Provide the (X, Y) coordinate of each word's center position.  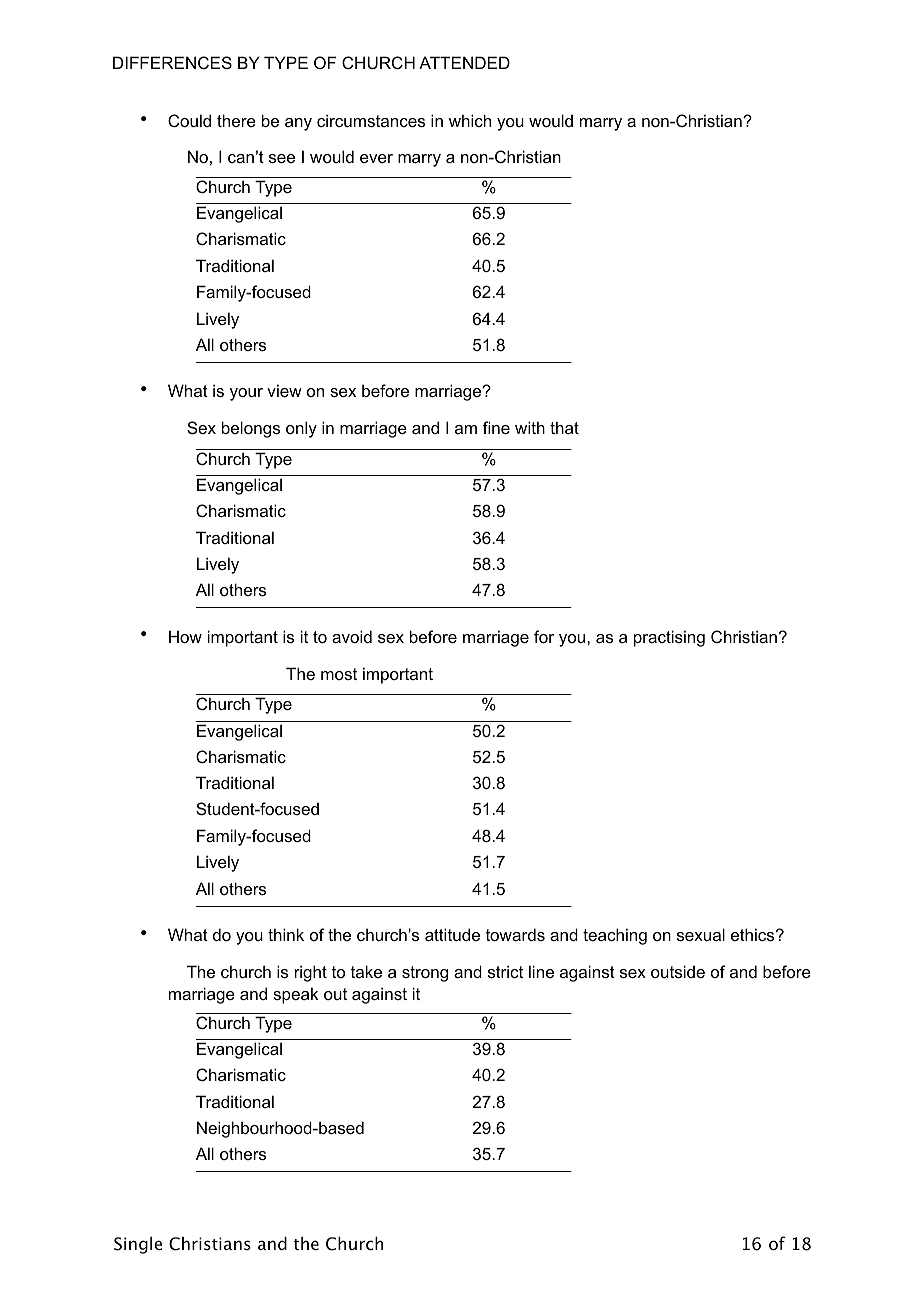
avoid (352, 636)
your (246, 394)
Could (189, 120)
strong (425, 974)
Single (138, 1245)
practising (669, 638)
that (564, 427)
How (185, 636)
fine (496, 427)
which (470, 120)
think (286, 934)
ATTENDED (464, 62)
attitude (452, 934)
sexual (701, 934)
